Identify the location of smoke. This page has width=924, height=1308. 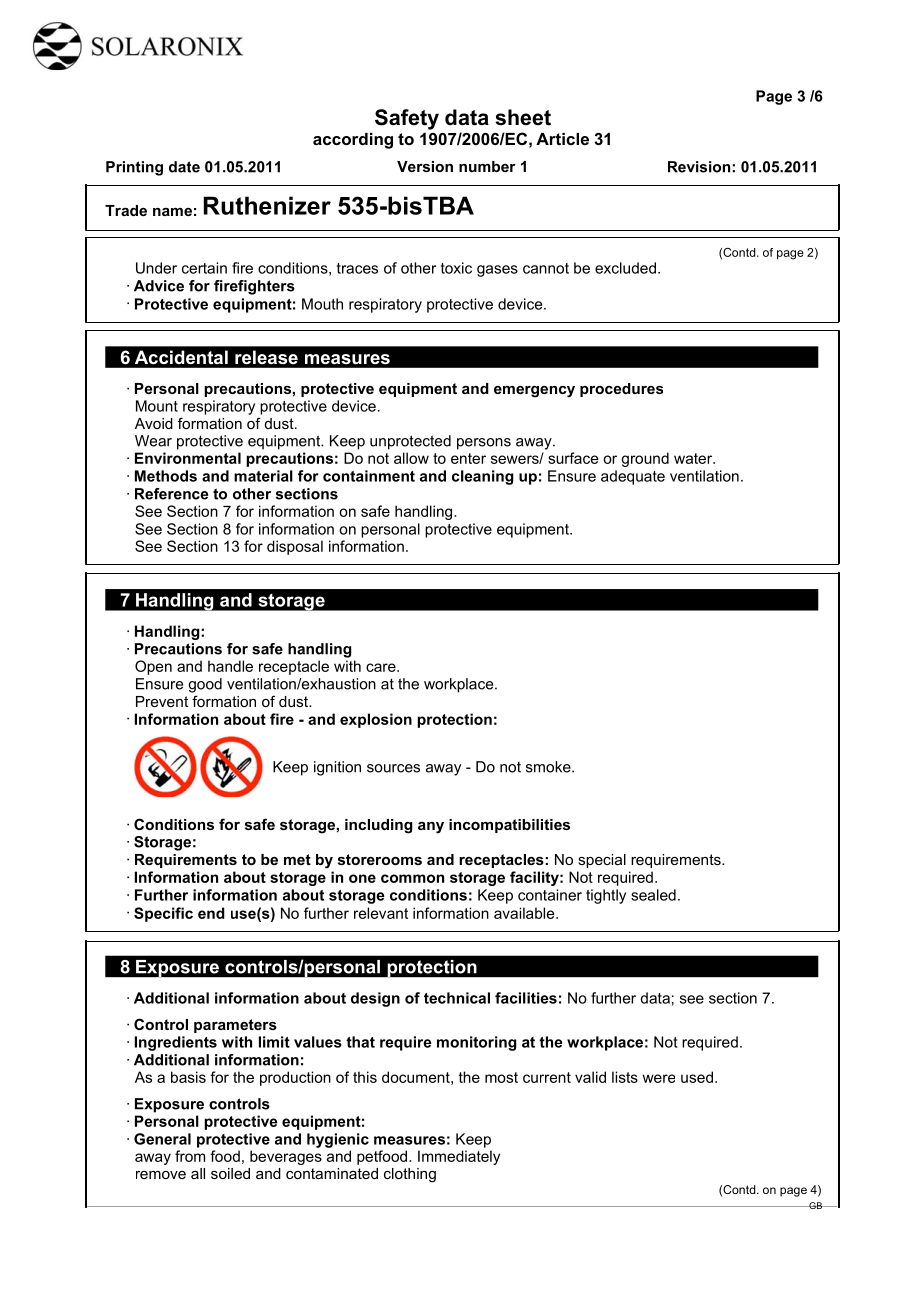
(549, 767).
